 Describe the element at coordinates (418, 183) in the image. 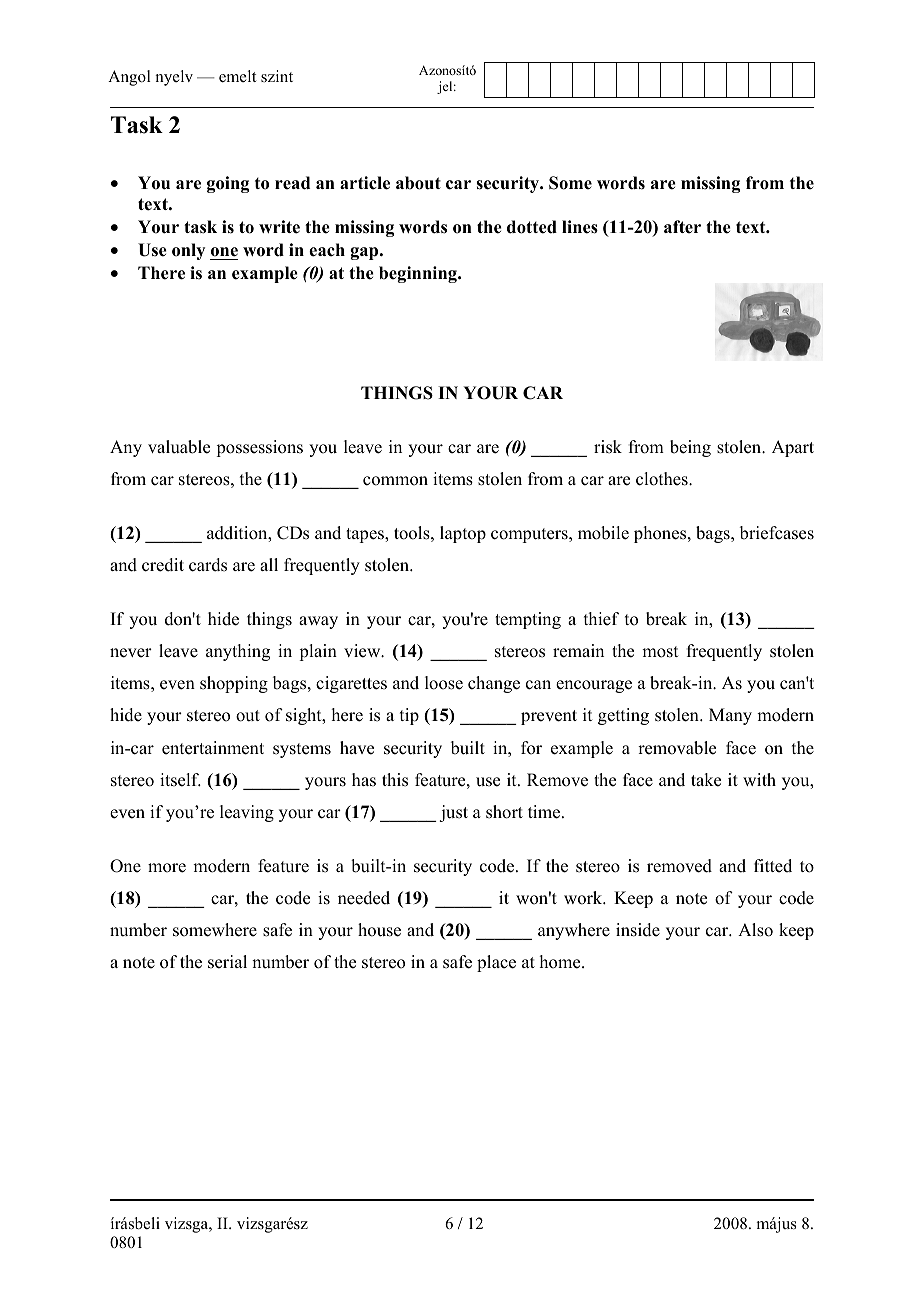

I see `about` at that location.
